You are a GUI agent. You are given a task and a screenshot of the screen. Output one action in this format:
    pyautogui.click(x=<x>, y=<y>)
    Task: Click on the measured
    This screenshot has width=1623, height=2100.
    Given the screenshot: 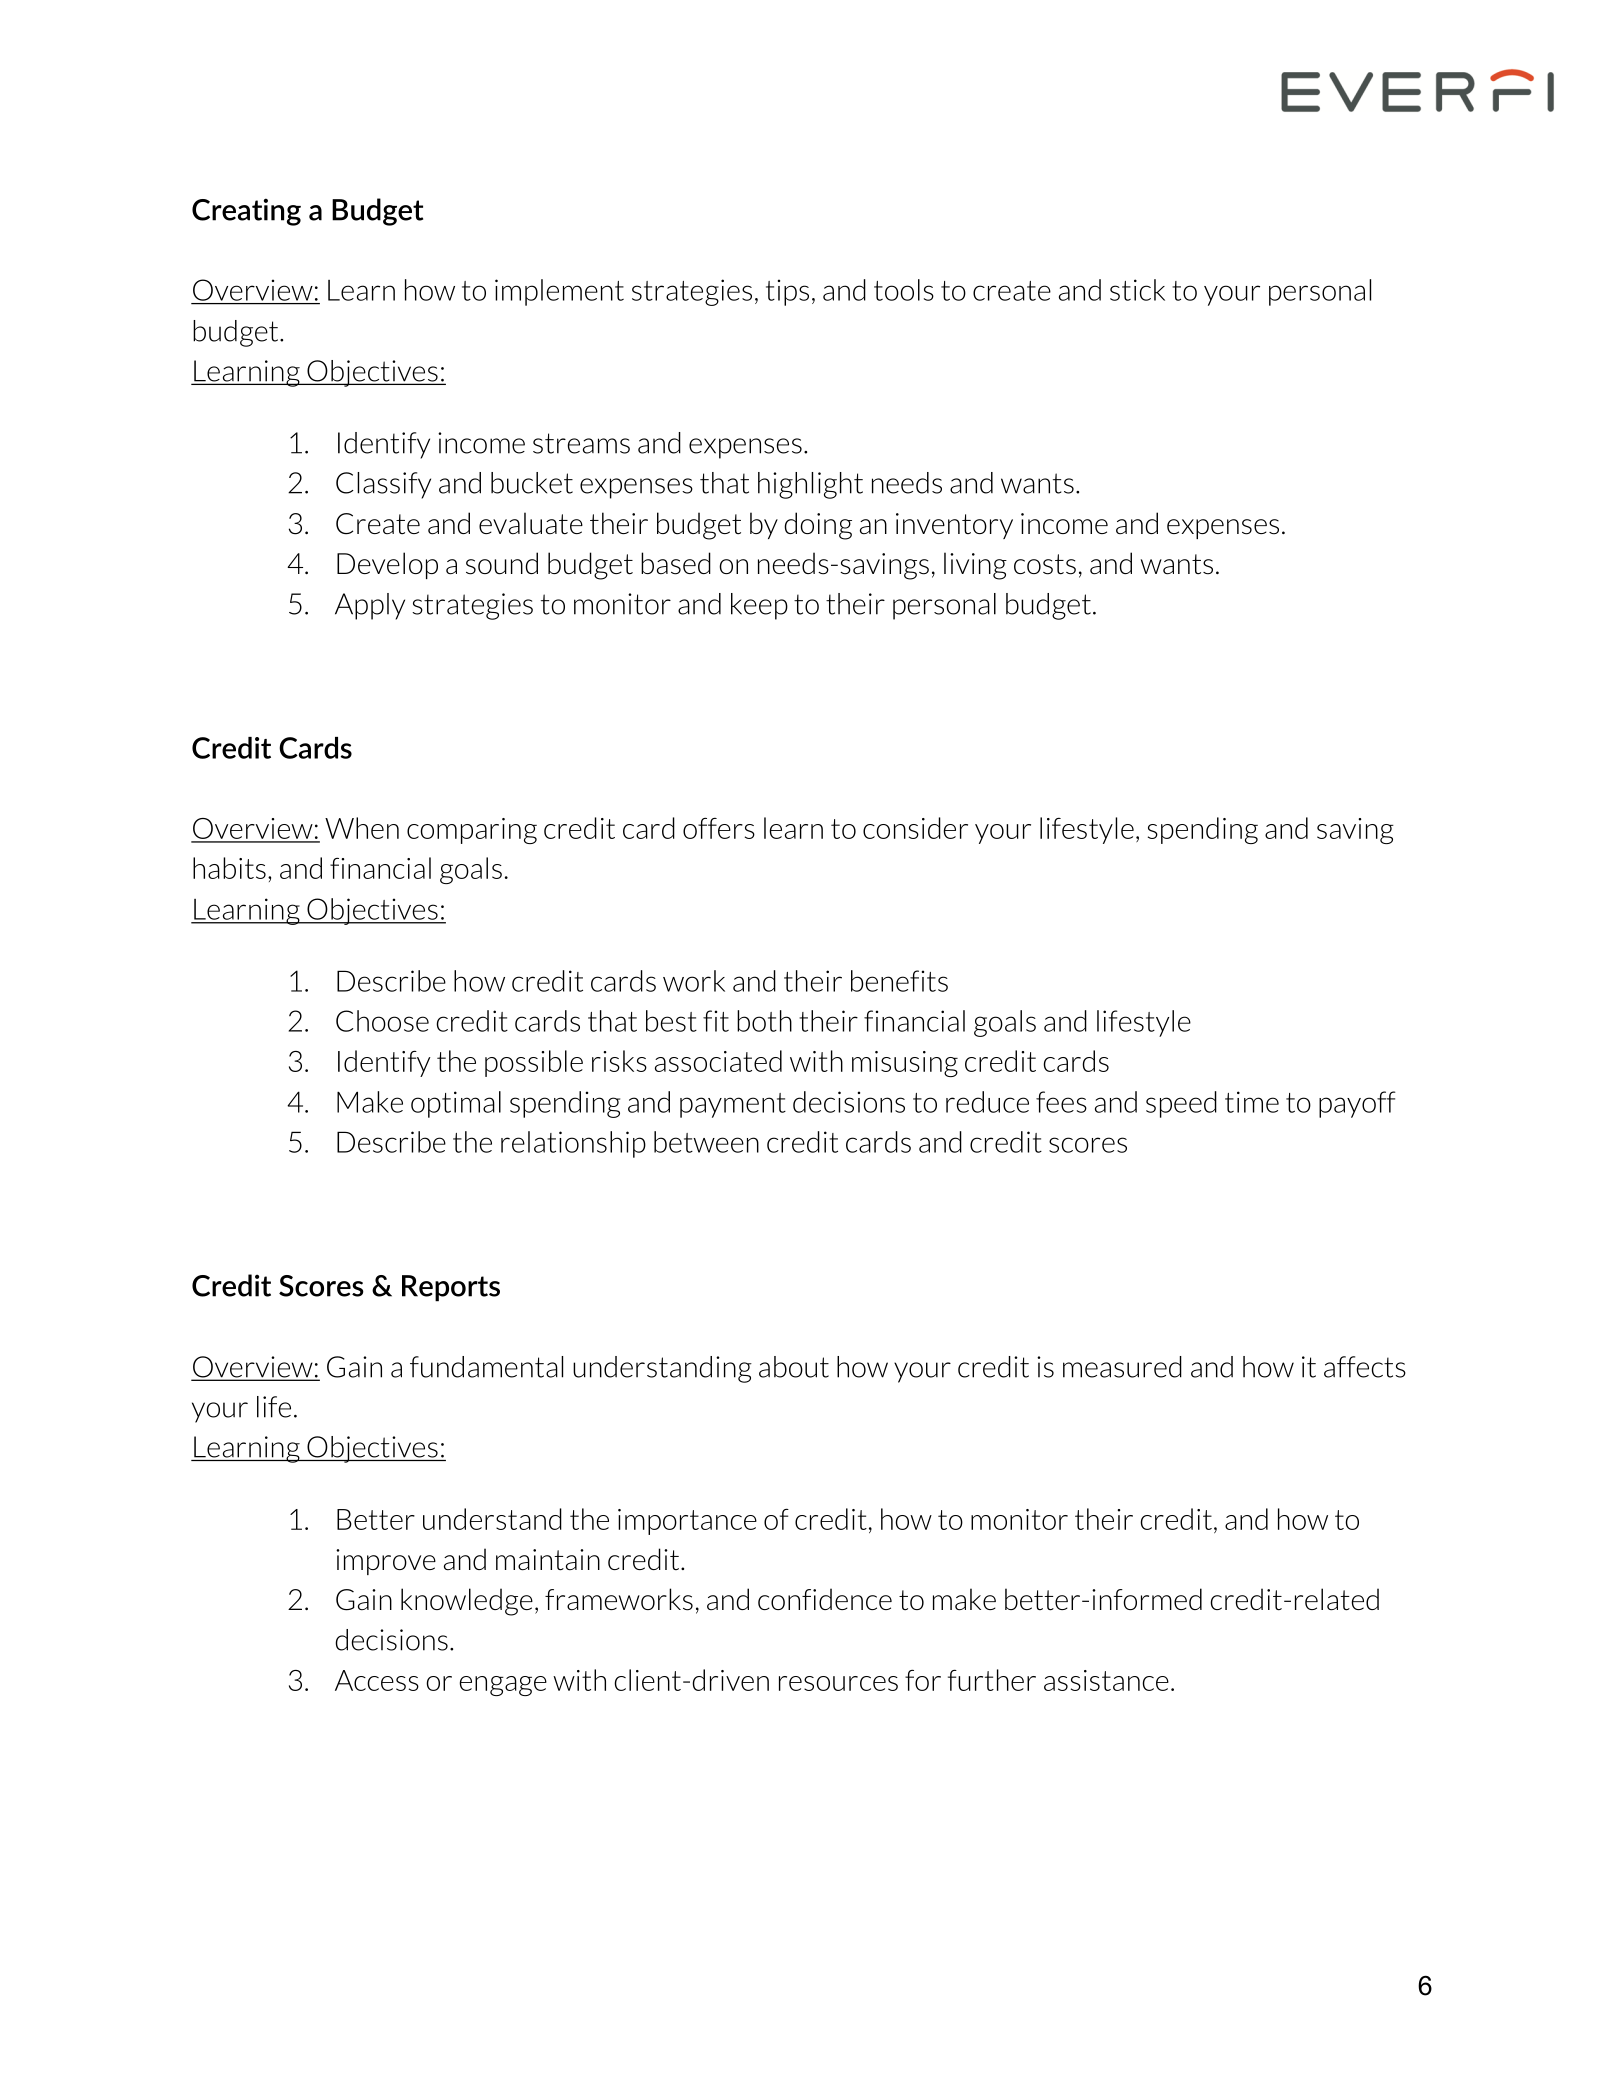 What is the action you would take?
    pyautogui.click(x=1122, y=1367)
